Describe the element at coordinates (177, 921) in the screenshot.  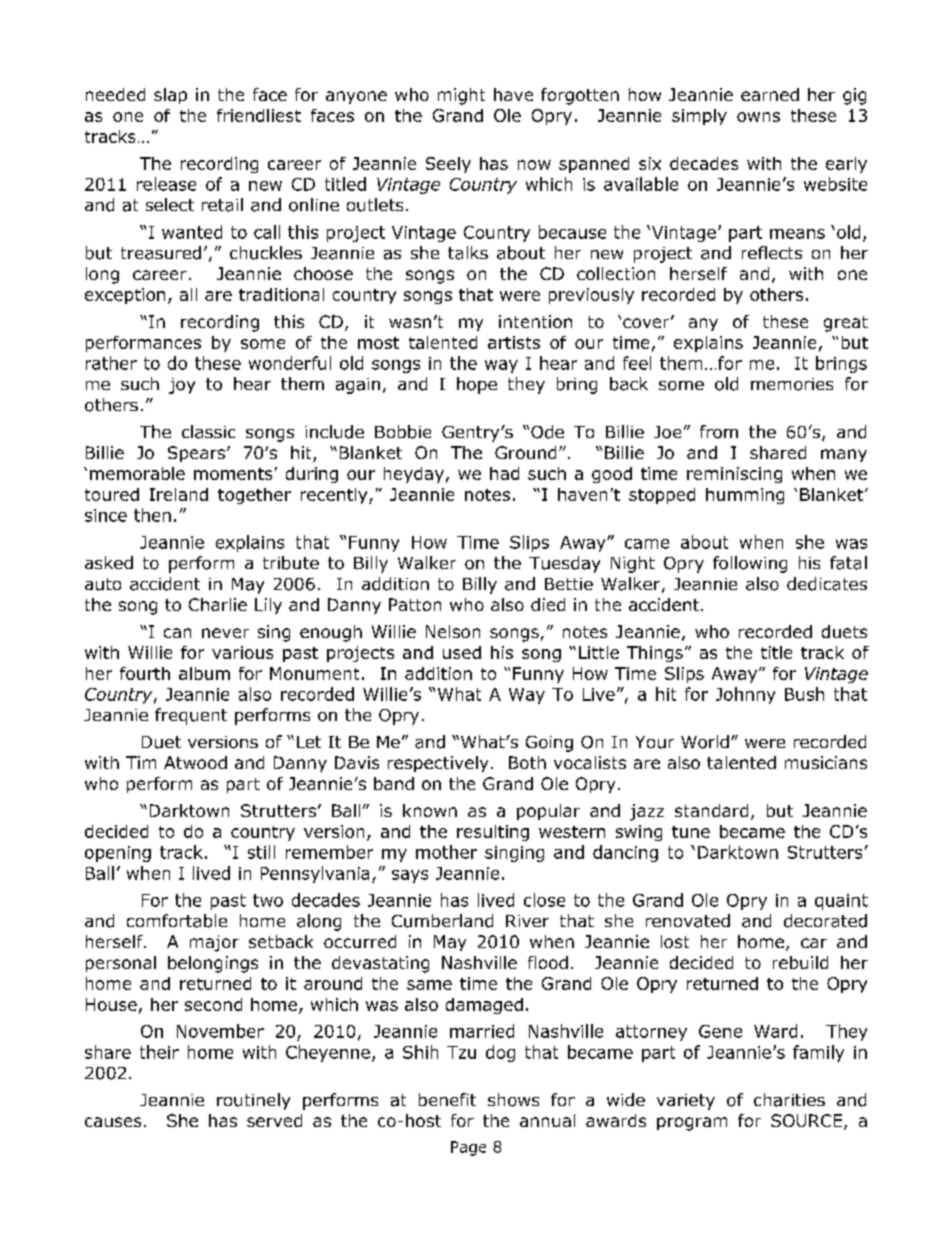
I see `comfortable` at that location.
